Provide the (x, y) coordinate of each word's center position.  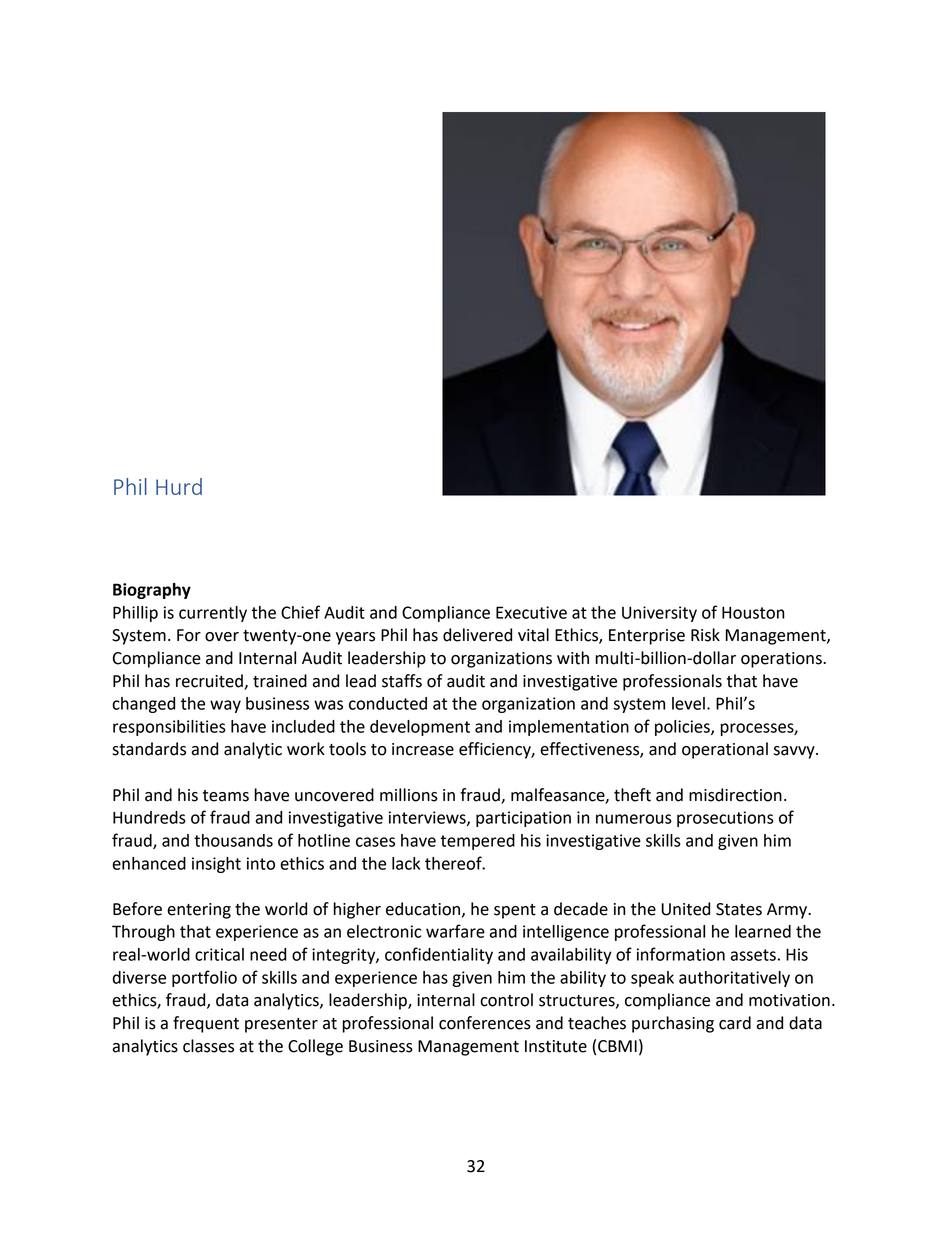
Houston (753, 612)
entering (199, 911)
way (225, 706)
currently (213, 614)
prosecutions (725, 819)
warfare (455, 931)
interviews (428, 818)
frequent (206, 1024)
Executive (531, 612)
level (688, 703)
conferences (485, 1023)
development (420, 728)
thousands (233, 840)
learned (763, 931)
